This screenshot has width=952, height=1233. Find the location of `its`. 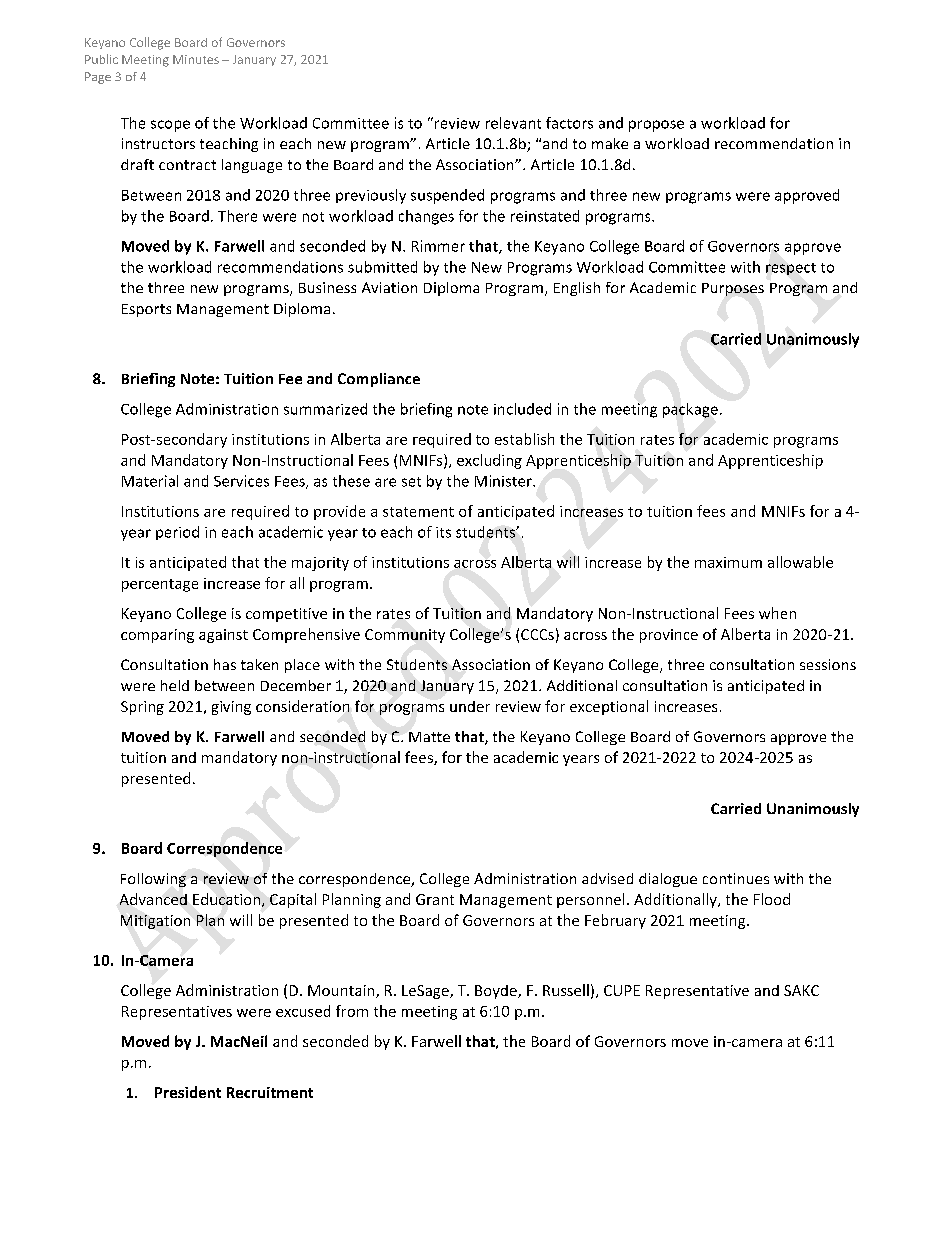

its is located at coordinates (443, 532).
